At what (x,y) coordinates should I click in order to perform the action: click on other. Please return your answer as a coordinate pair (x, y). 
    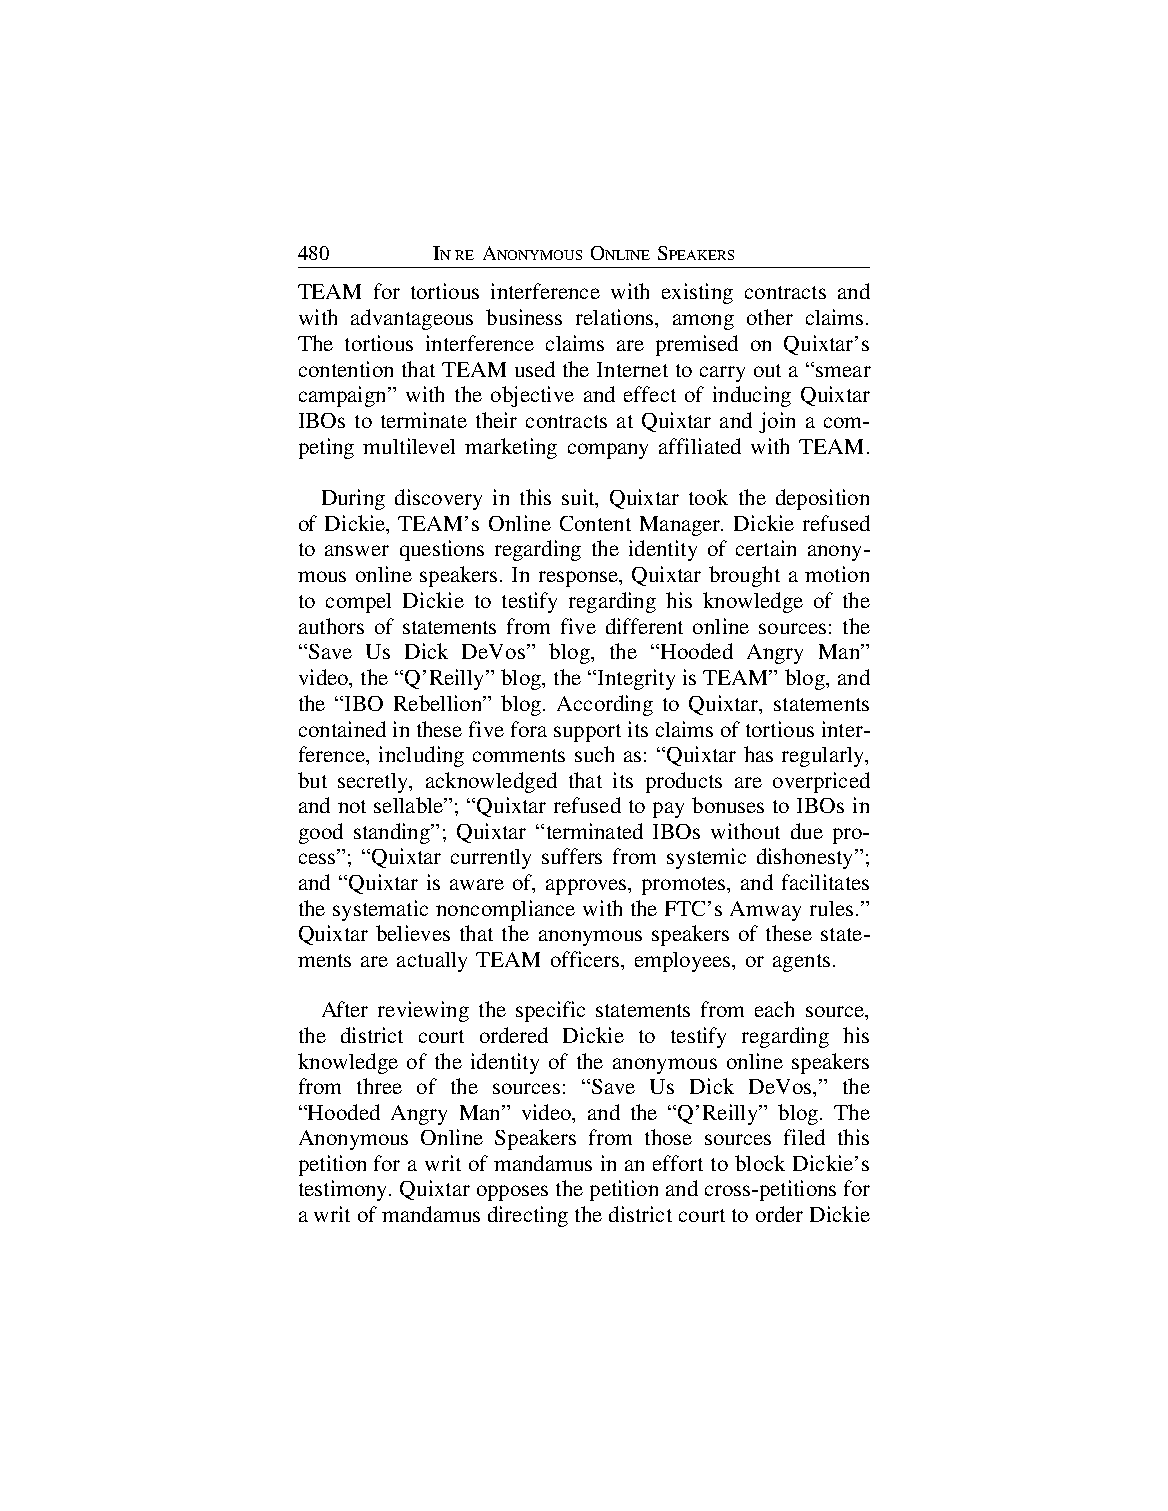
    Looking at the image, I should click on (770, 317).
